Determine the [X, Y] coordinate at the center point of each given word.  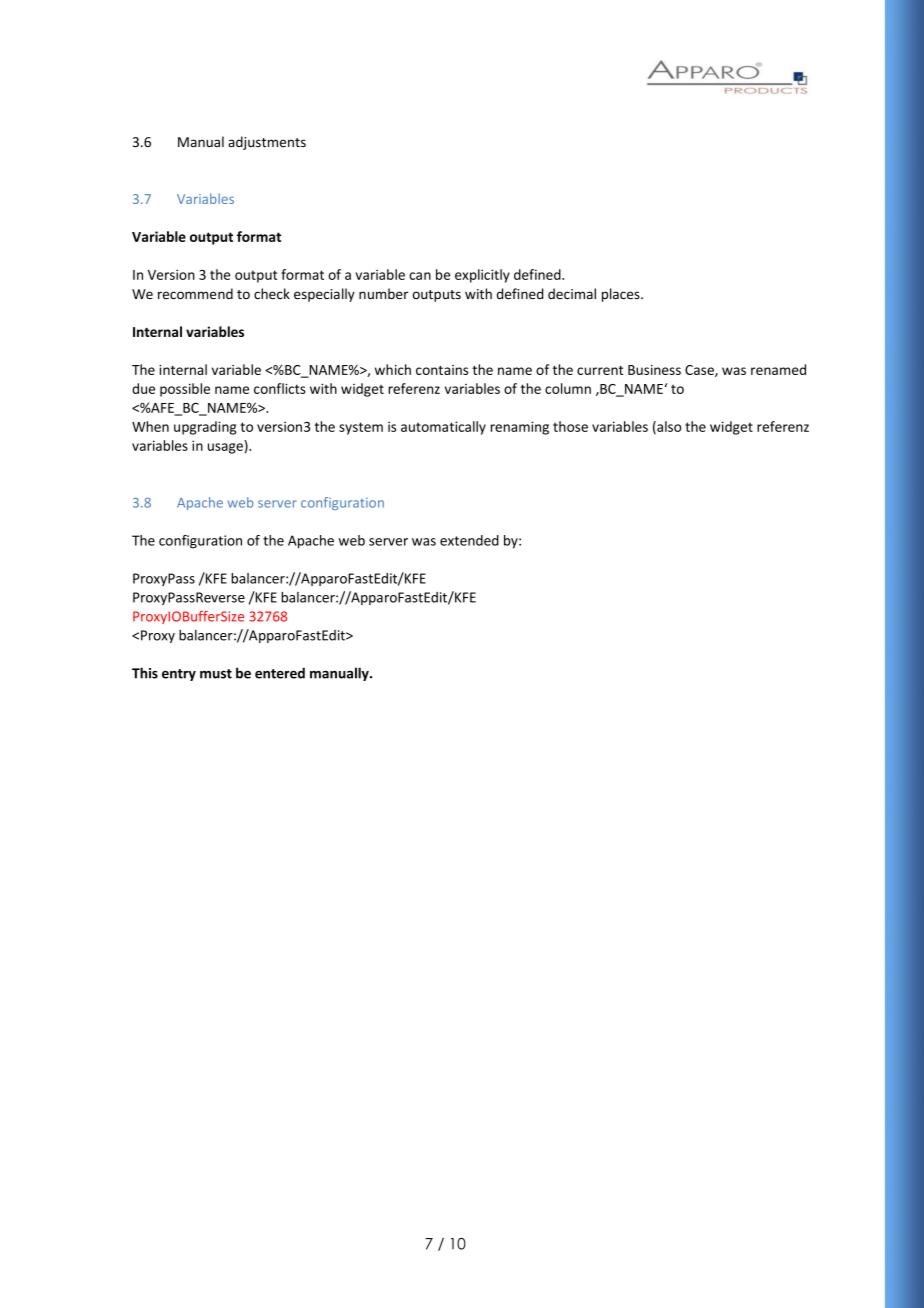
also [668, 427]
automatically [443, 428]
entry [179, 675]
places [622, 295]
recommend [195, 294]
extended [469, 540]
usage [225, 448]
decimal [572, 293]
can [420, 276]
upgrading [205, 428]
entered [280, 673]
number [384, 294]
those [570, 426]
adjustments [267, 143]
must [216, 674]
